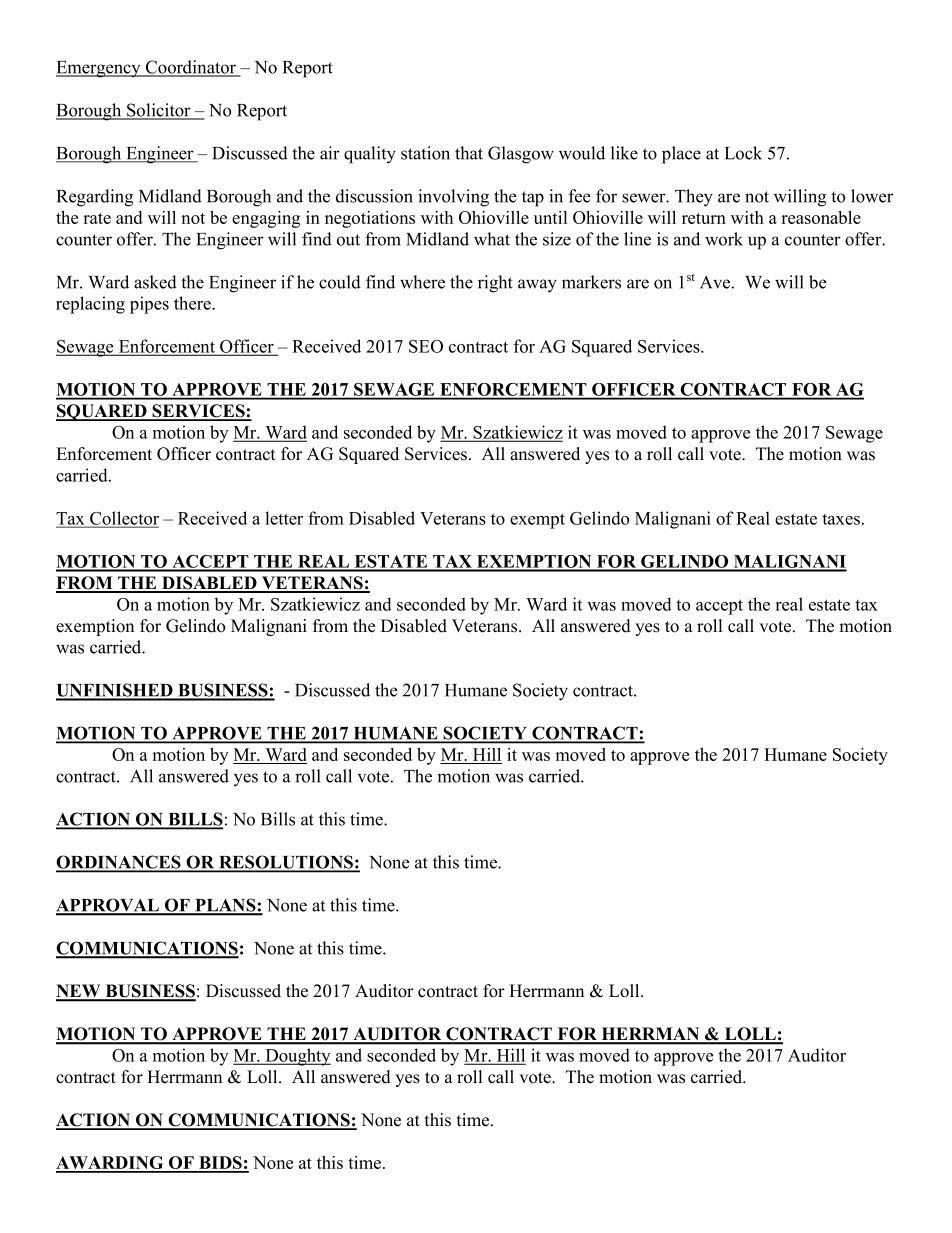 This image has width=952, height=1233. I want to click on Solicitor, so click(159, 111).
